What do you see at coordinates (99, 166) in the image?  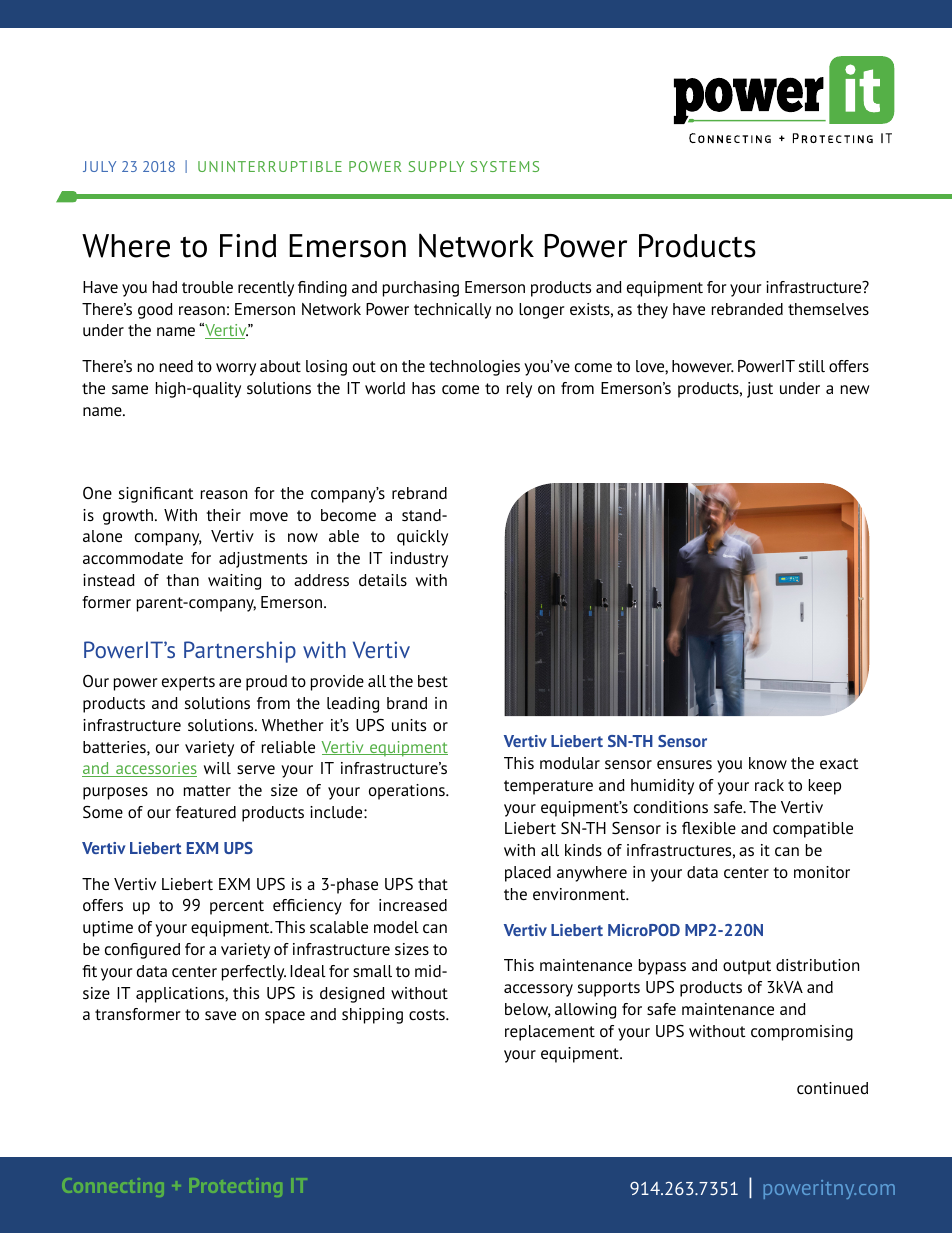 I see `JULY` at bounding box center [99, 166].
